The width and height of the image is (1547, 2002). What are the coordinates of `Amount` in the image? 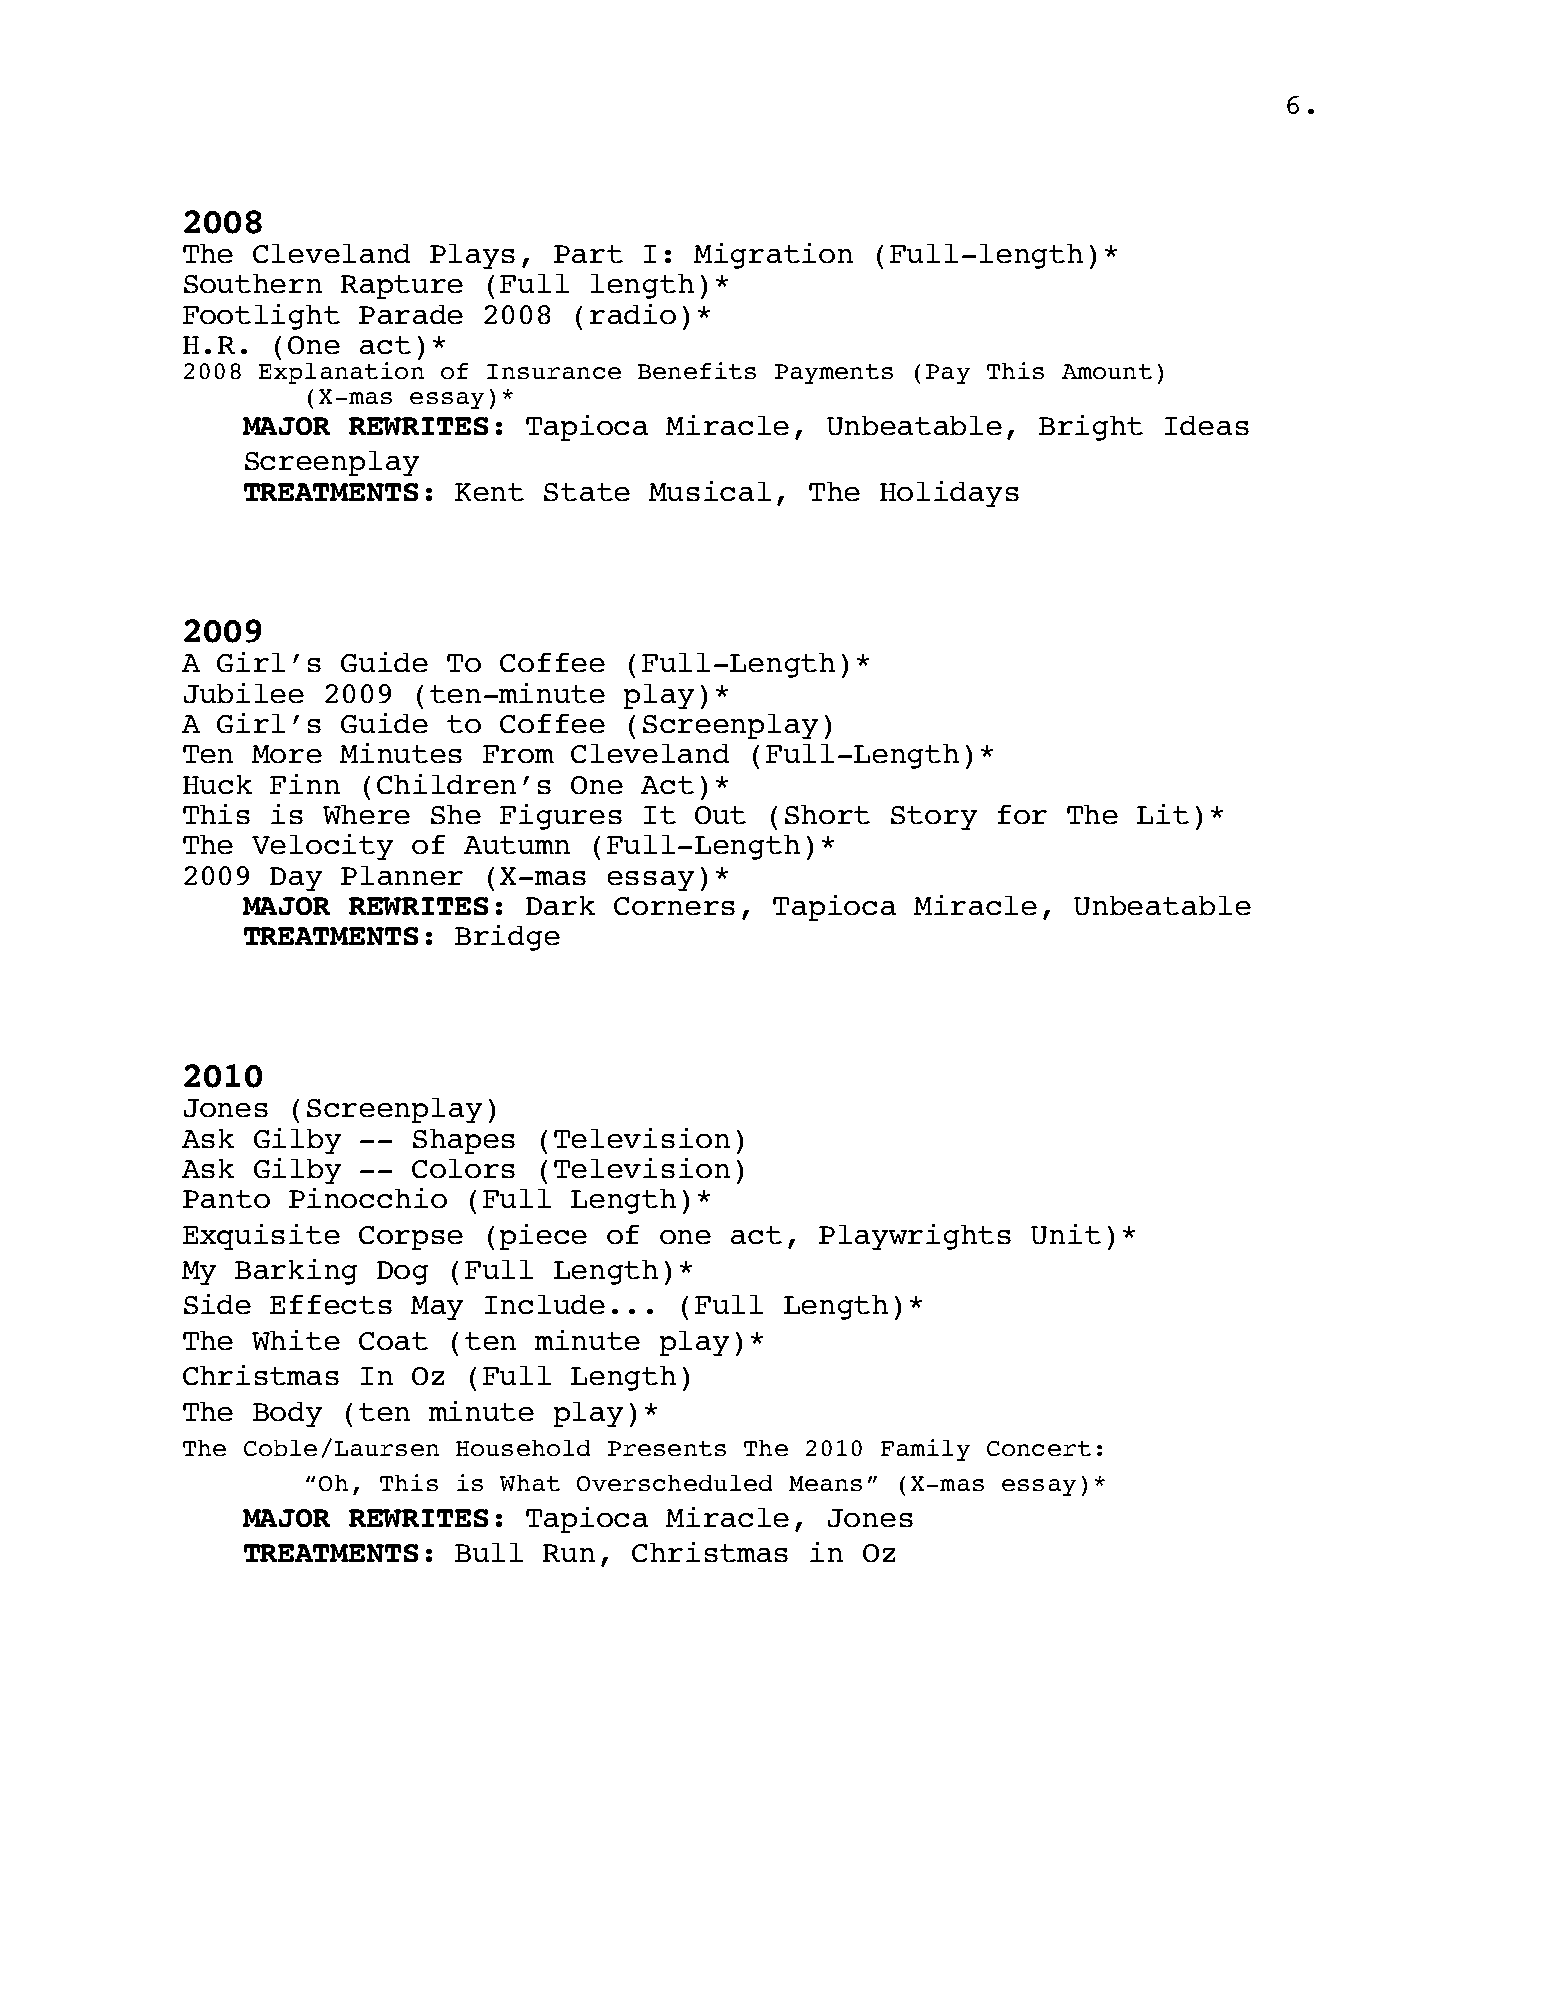 It's located at (1107, 371).
